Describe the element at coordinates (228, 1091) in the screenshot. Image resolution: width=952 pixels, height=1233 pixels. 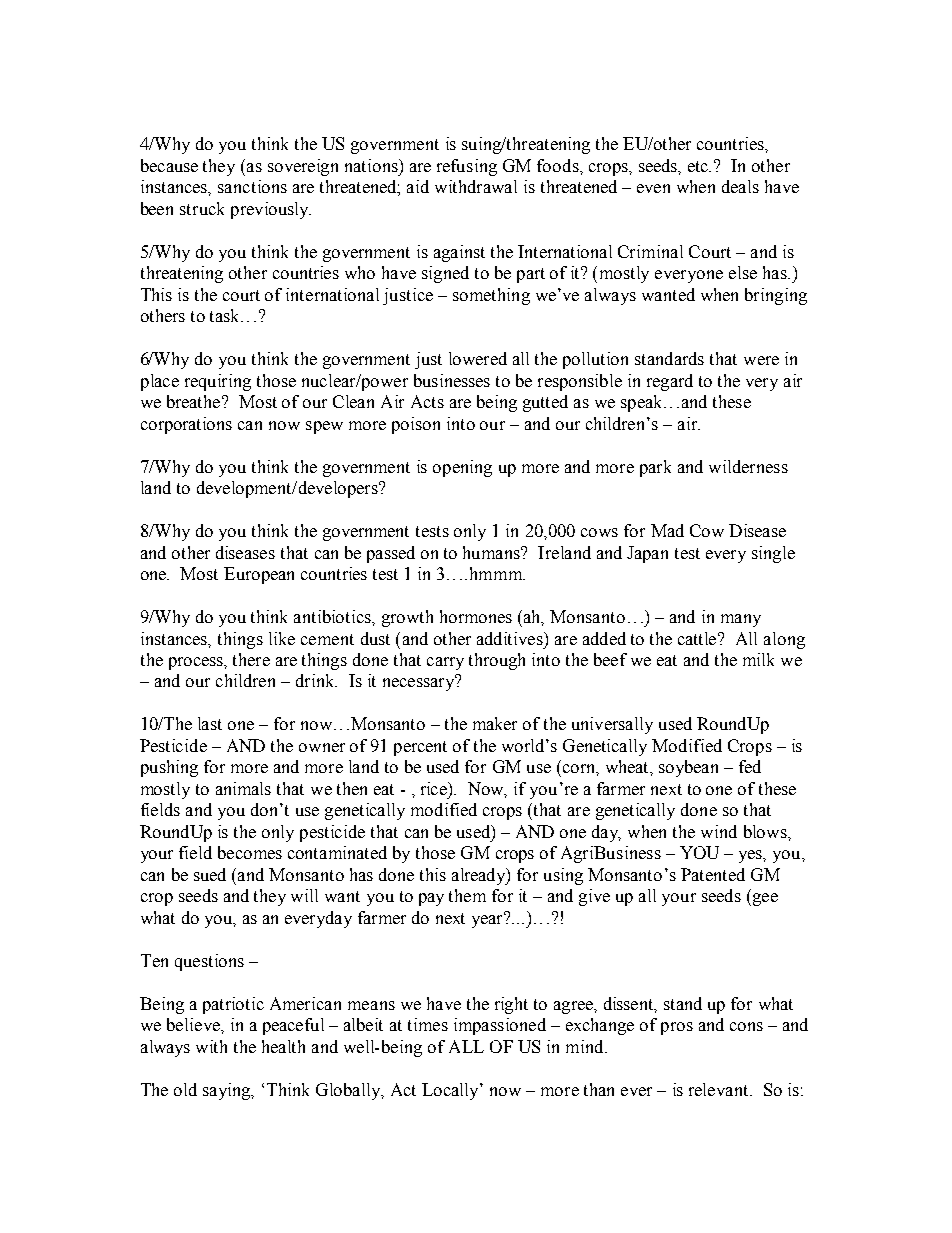
I see `saying` at that location.
